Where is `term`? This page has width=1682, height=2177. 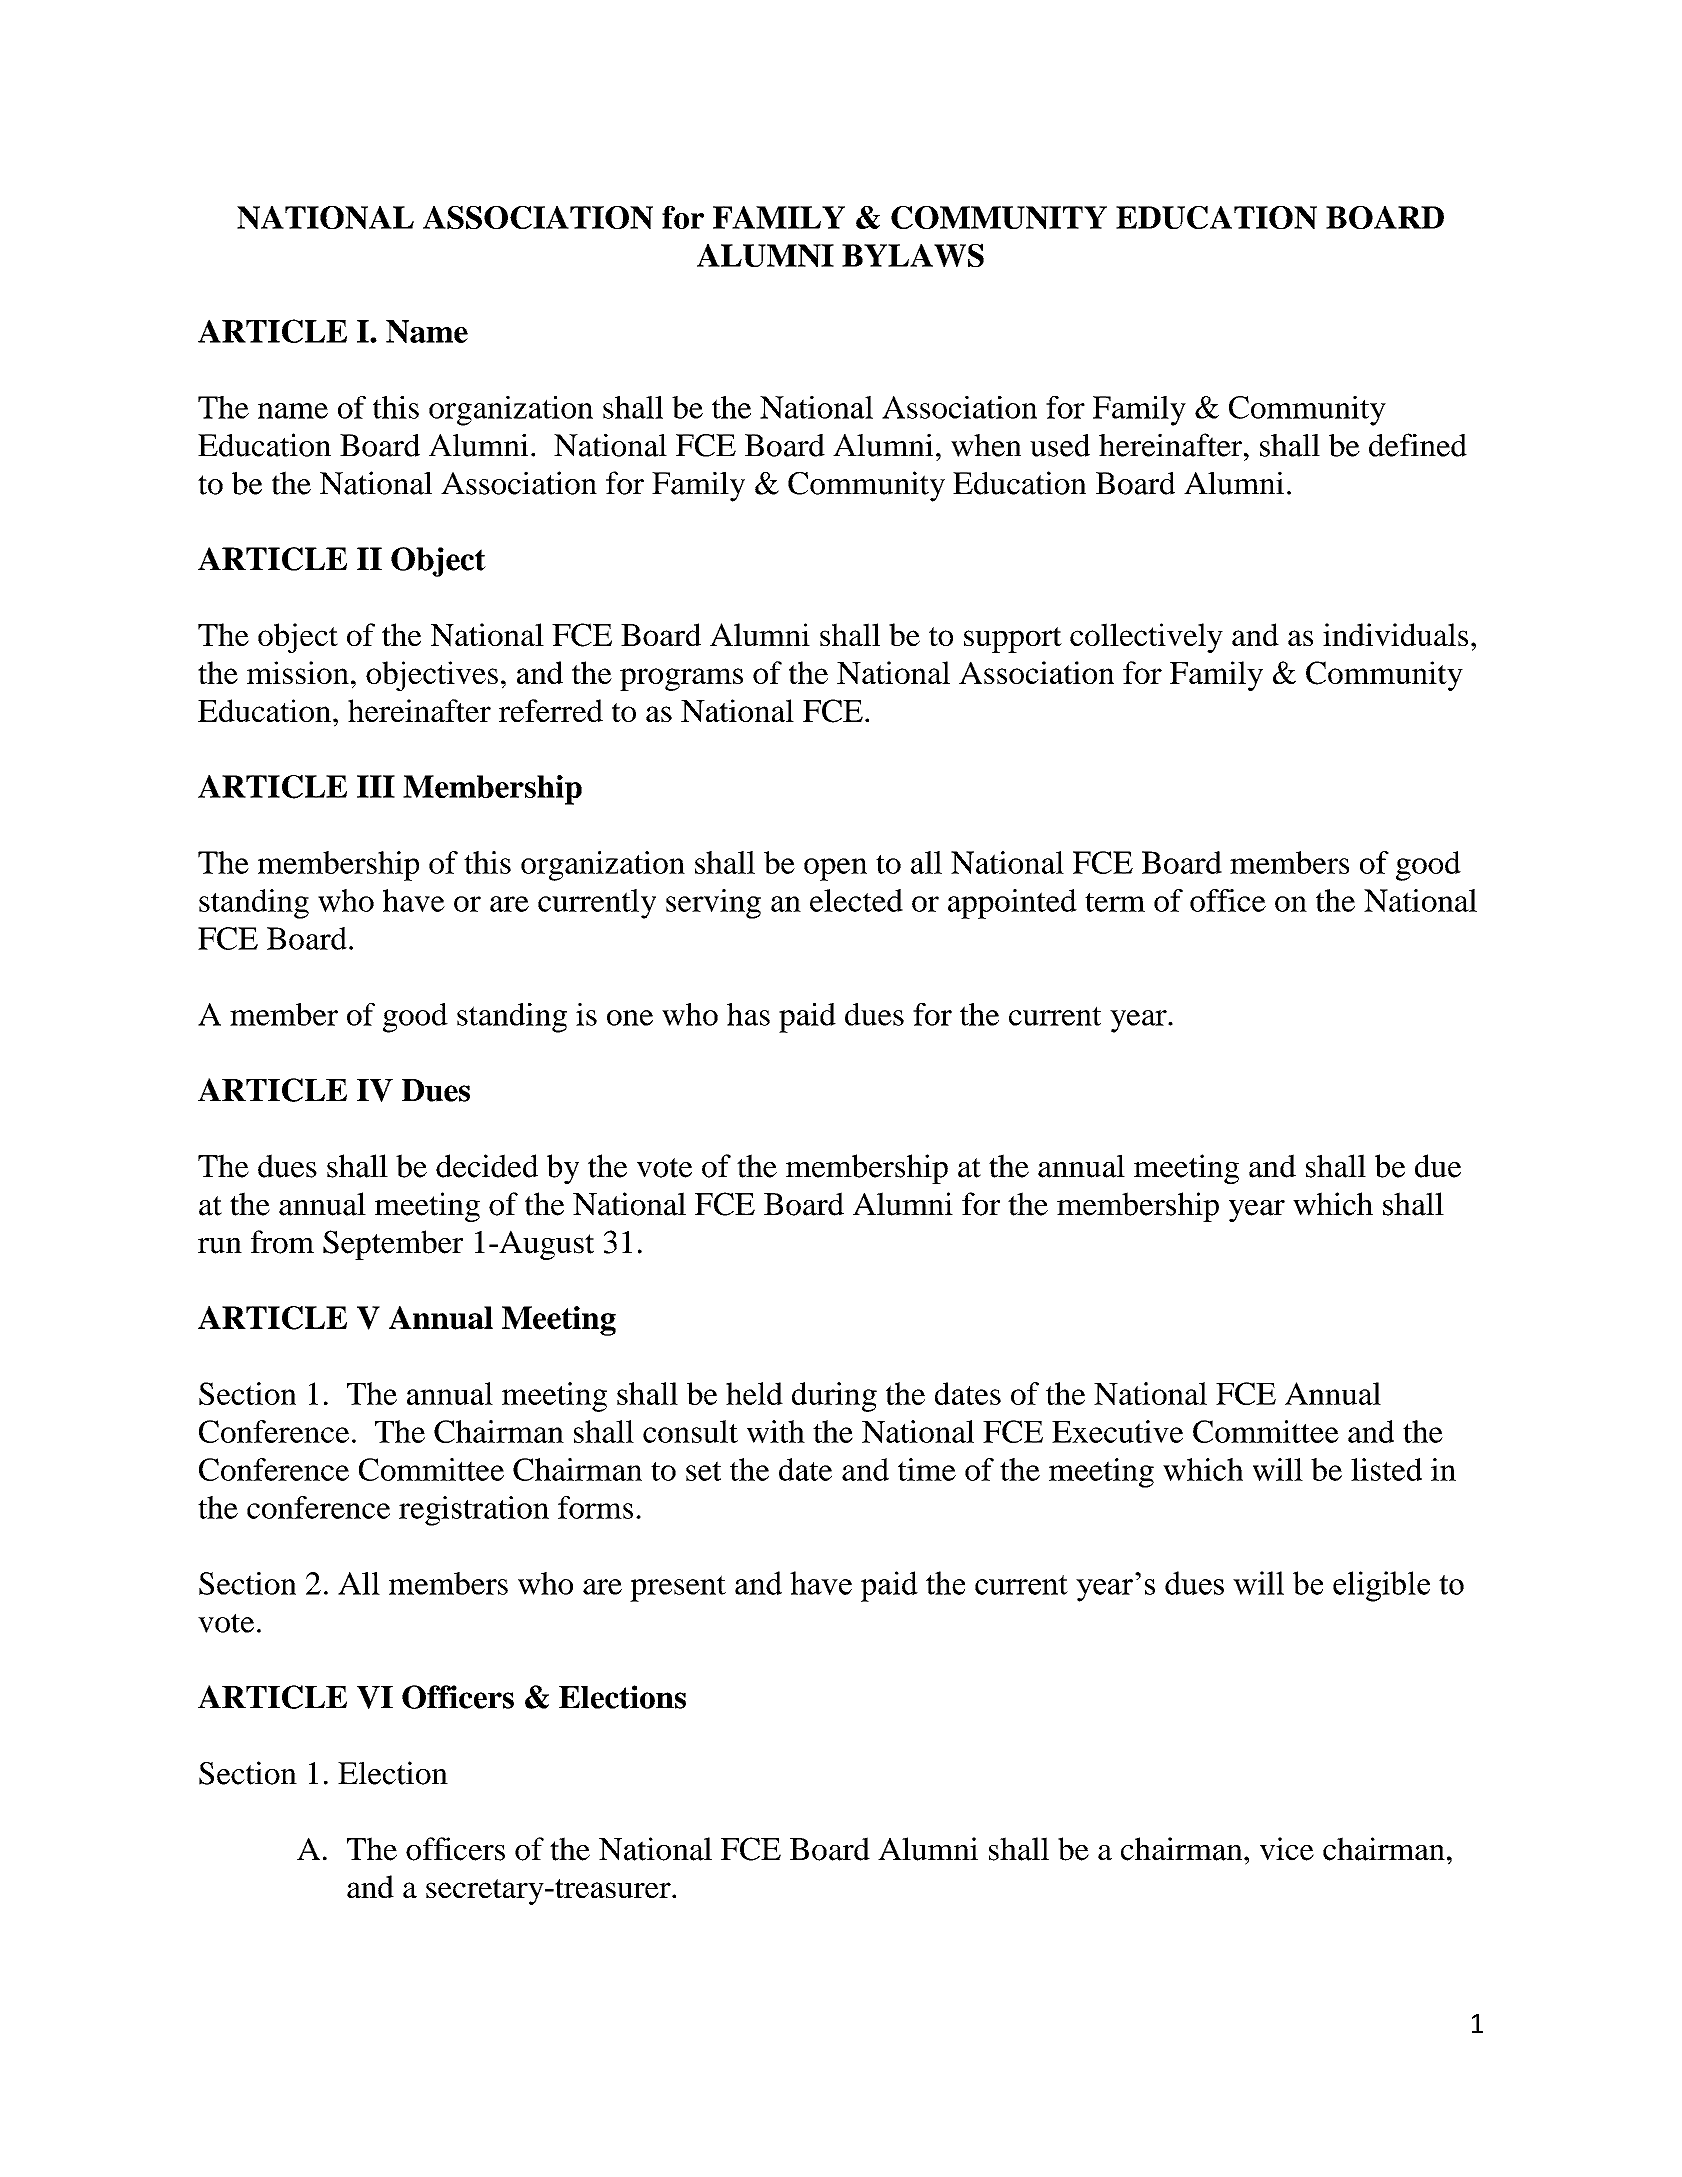 term is located at coordinates (1115, 902).
